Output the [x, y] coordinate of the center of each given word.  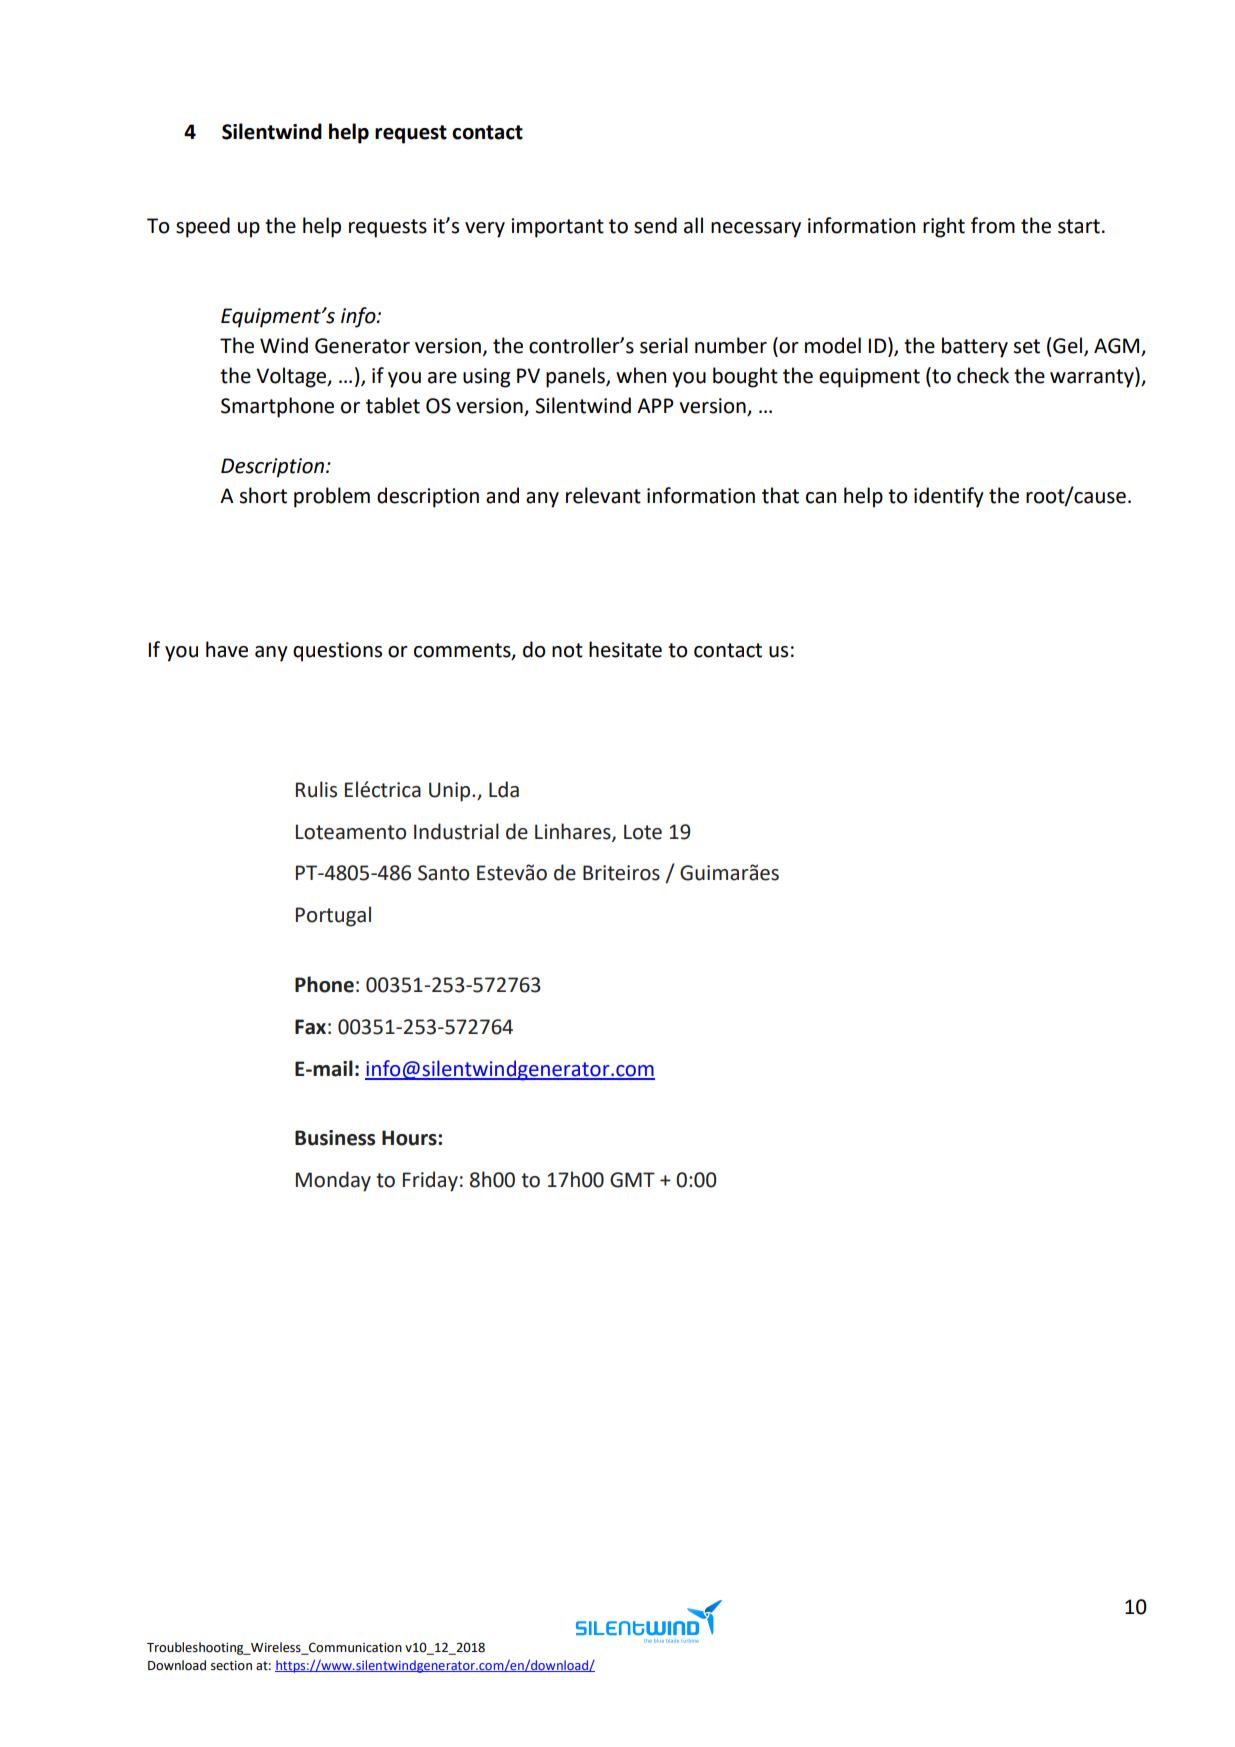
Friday [430, 1181]
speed [203, 227]
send [655, 225]
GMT [632, 1180]
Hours [410, 1138]
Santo [443, 873]
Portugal [333, 916]
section [231, 1665]
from [993, 225]
